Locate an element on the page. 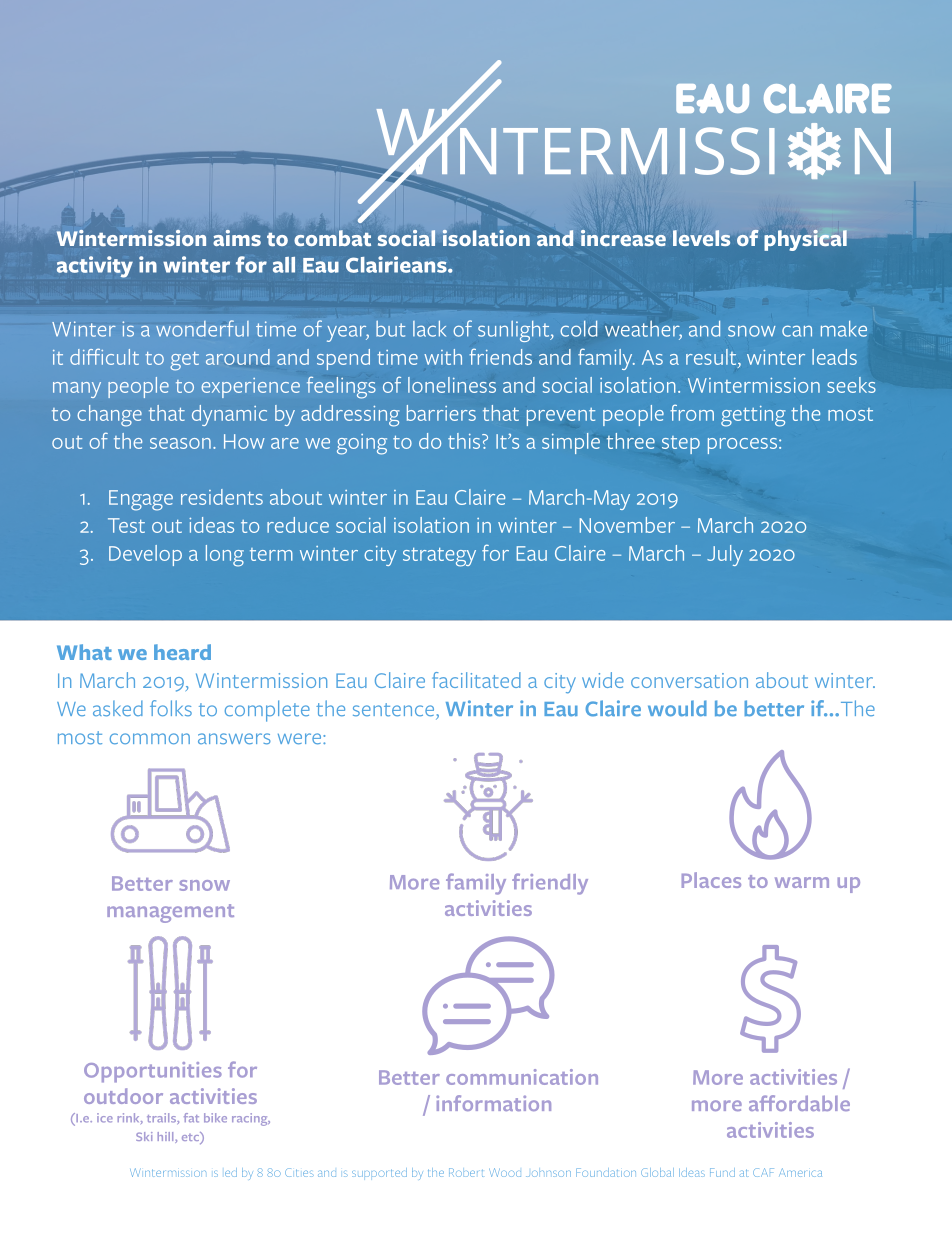  hill is located at coordinates (167, 1137).
